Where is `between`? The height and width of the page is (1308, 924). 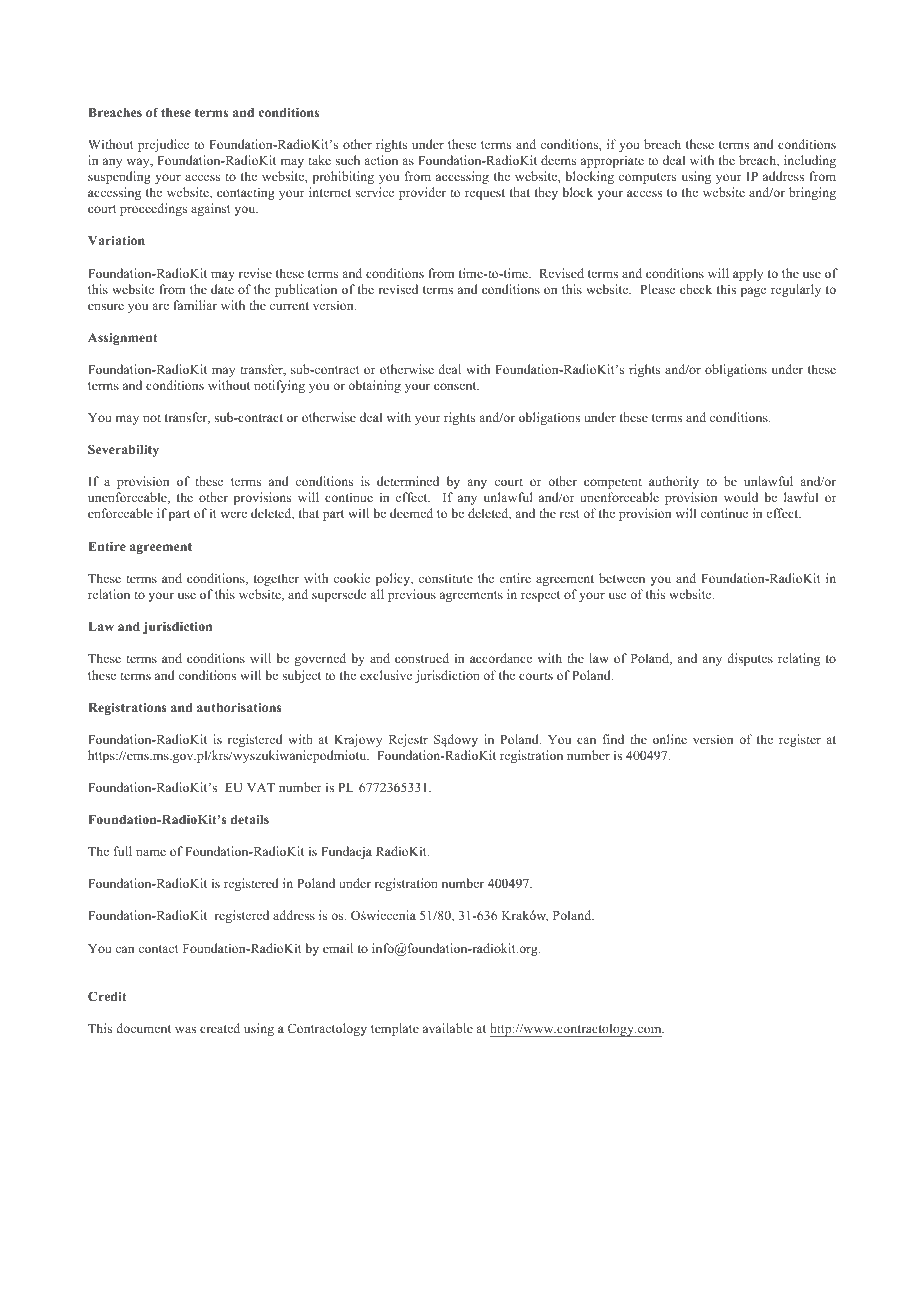
between is located at coordinates (622, 578).
